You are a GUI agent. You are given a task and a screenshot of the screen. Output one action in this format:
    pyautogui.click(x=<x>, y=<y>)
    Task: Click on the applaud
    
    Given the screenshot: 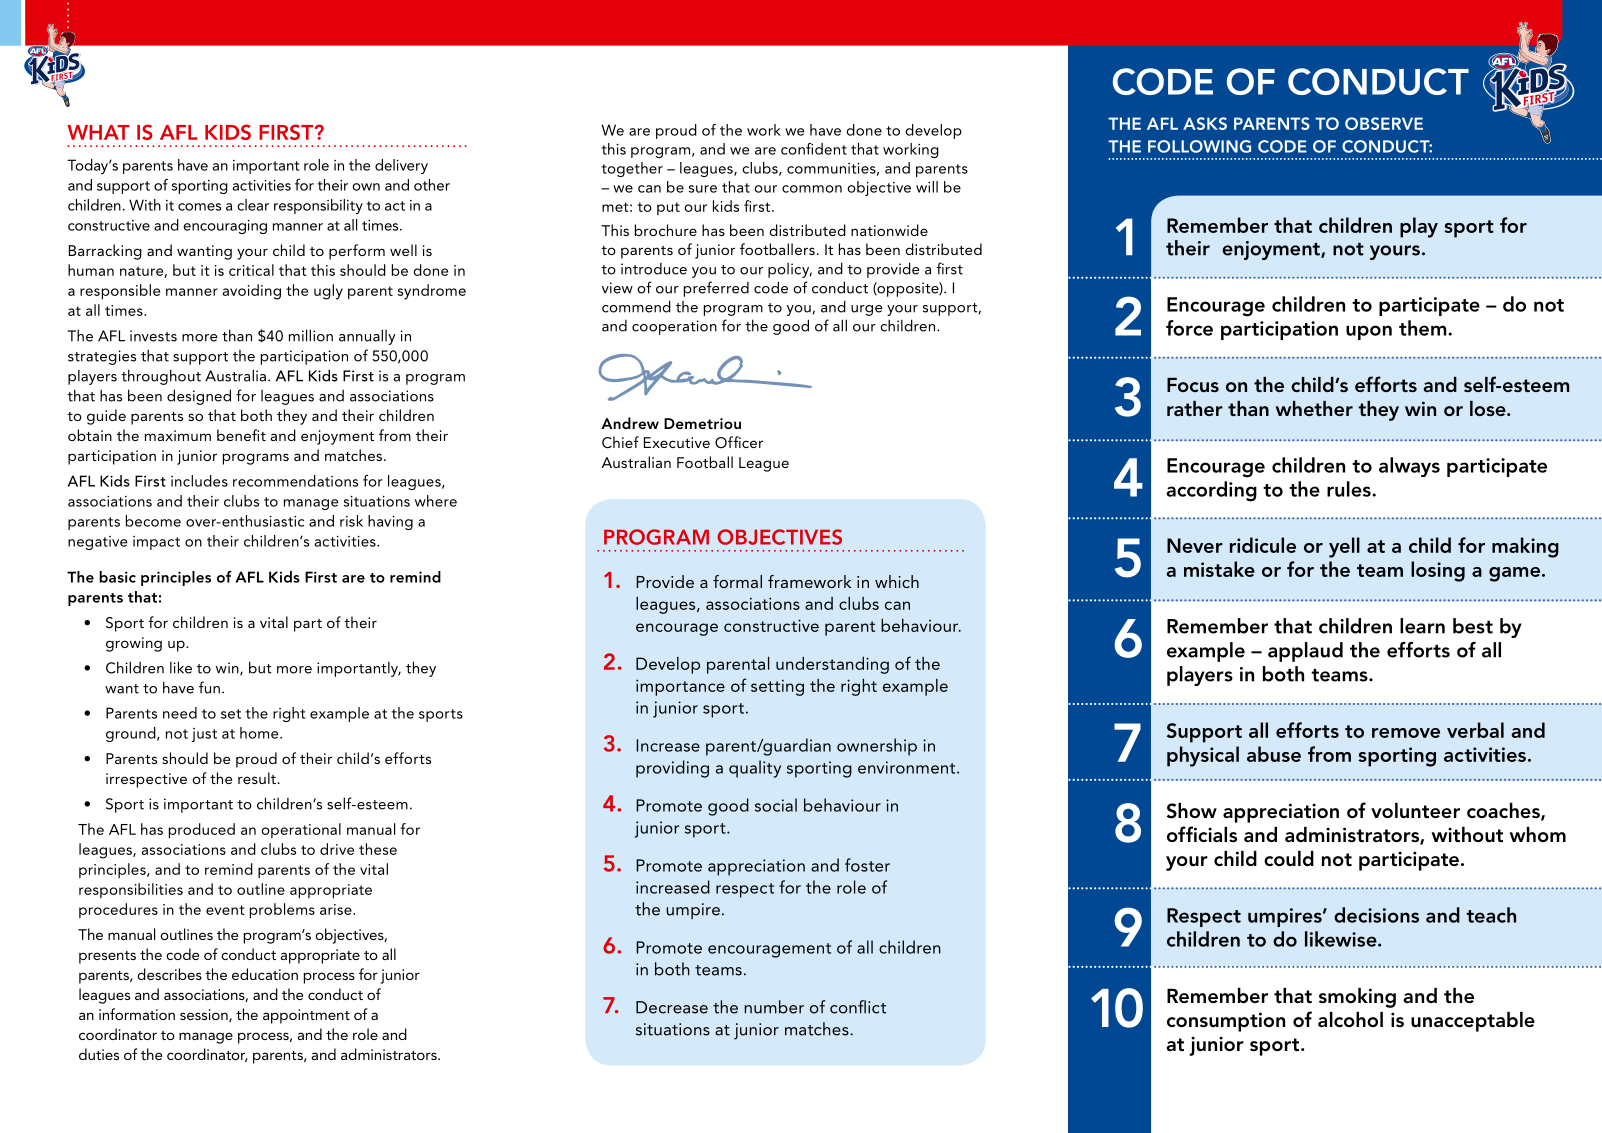 What is the action you would take?
    pyautogui.click(x=1305, y=652)
